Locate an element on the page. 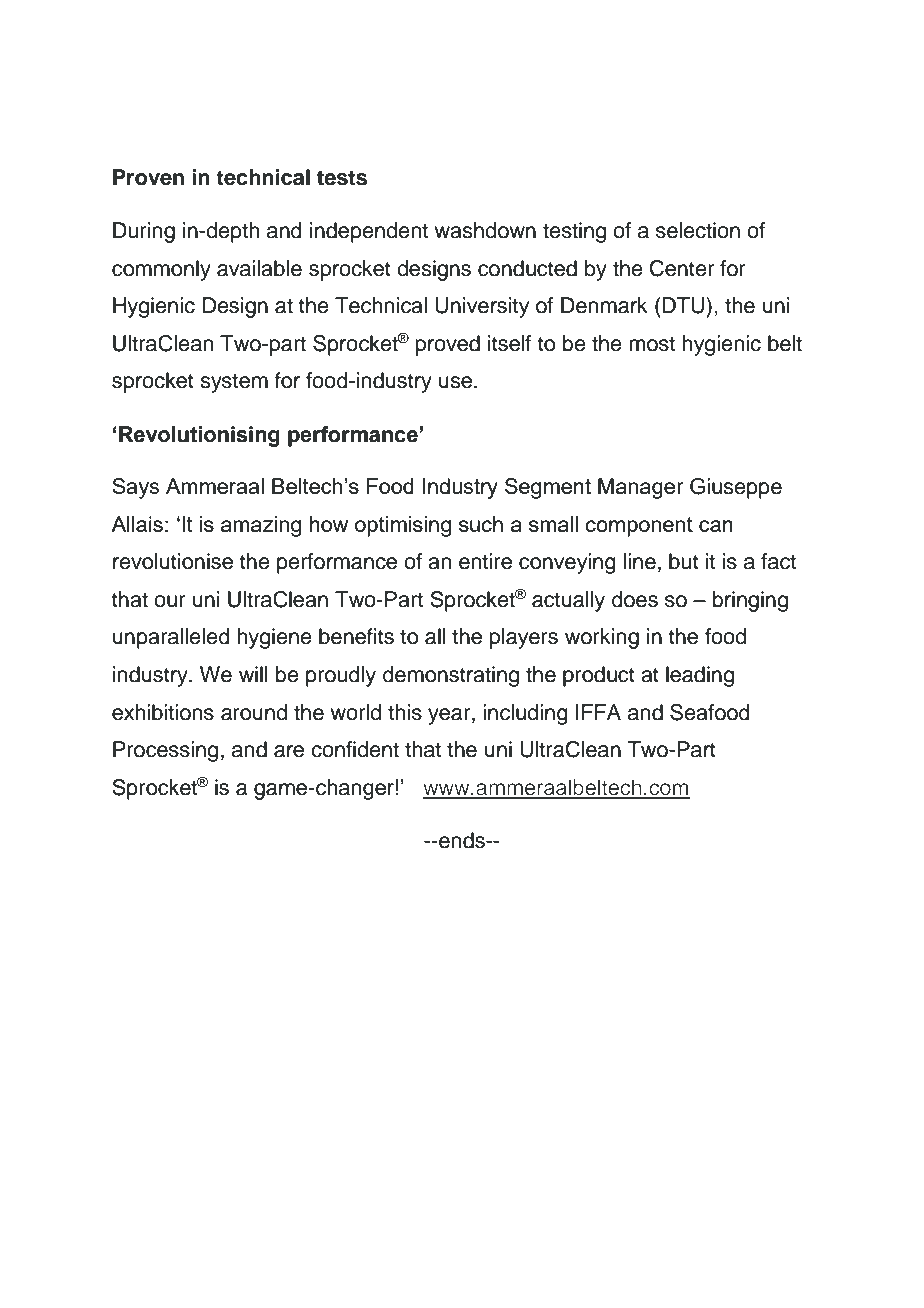 The height and width of the image is (1308, 924). Proven is located at coordinates (148, 177).
